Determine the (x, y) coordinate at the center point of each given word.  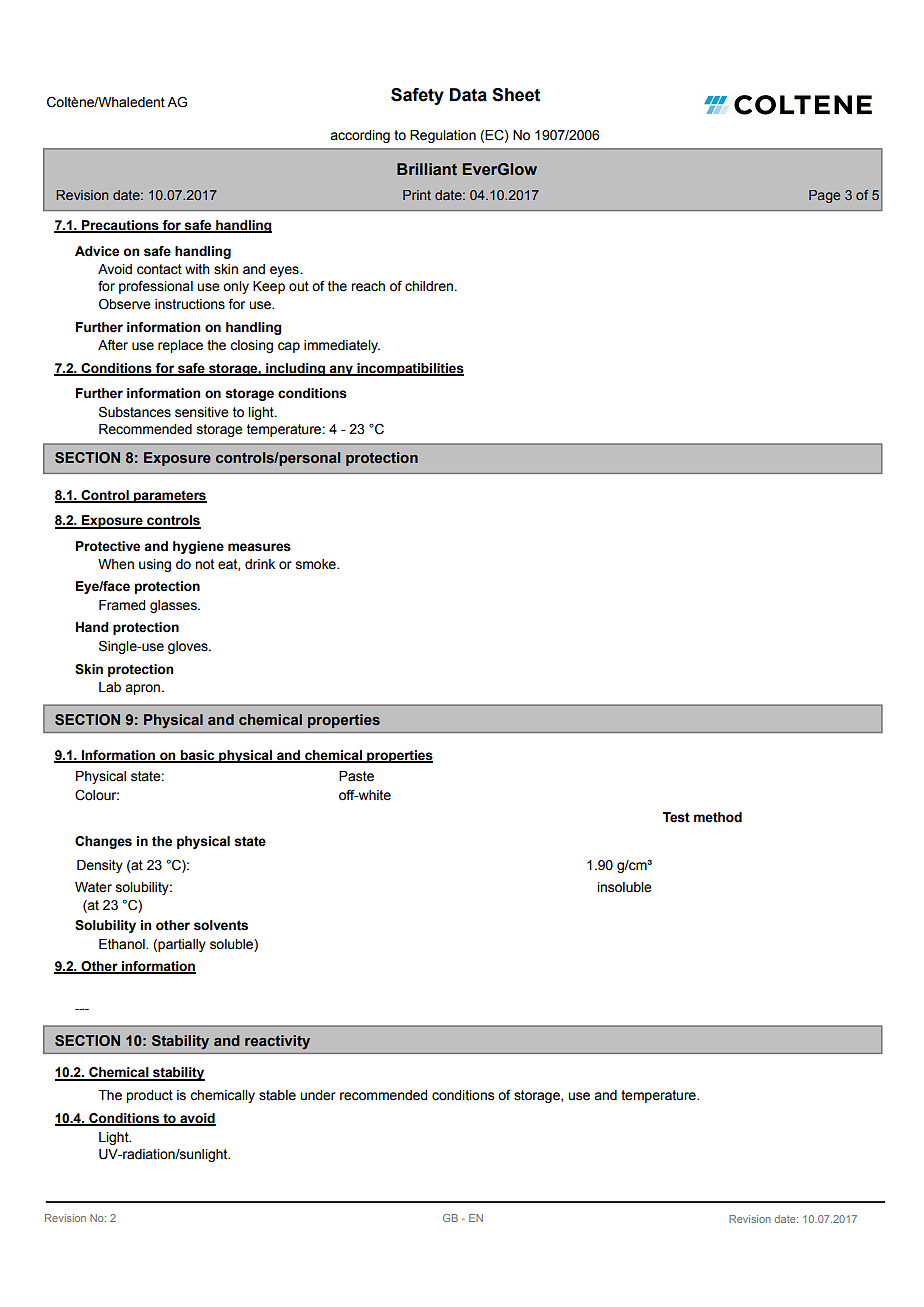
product (149, 1096)
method (718, 817)
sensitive (202, 412)
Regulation (443, 136)
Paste (356, 776)
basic (198, 756)
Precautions (120, 226)
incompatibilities (409, 369)
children (429, 286)
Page (824, 196)
